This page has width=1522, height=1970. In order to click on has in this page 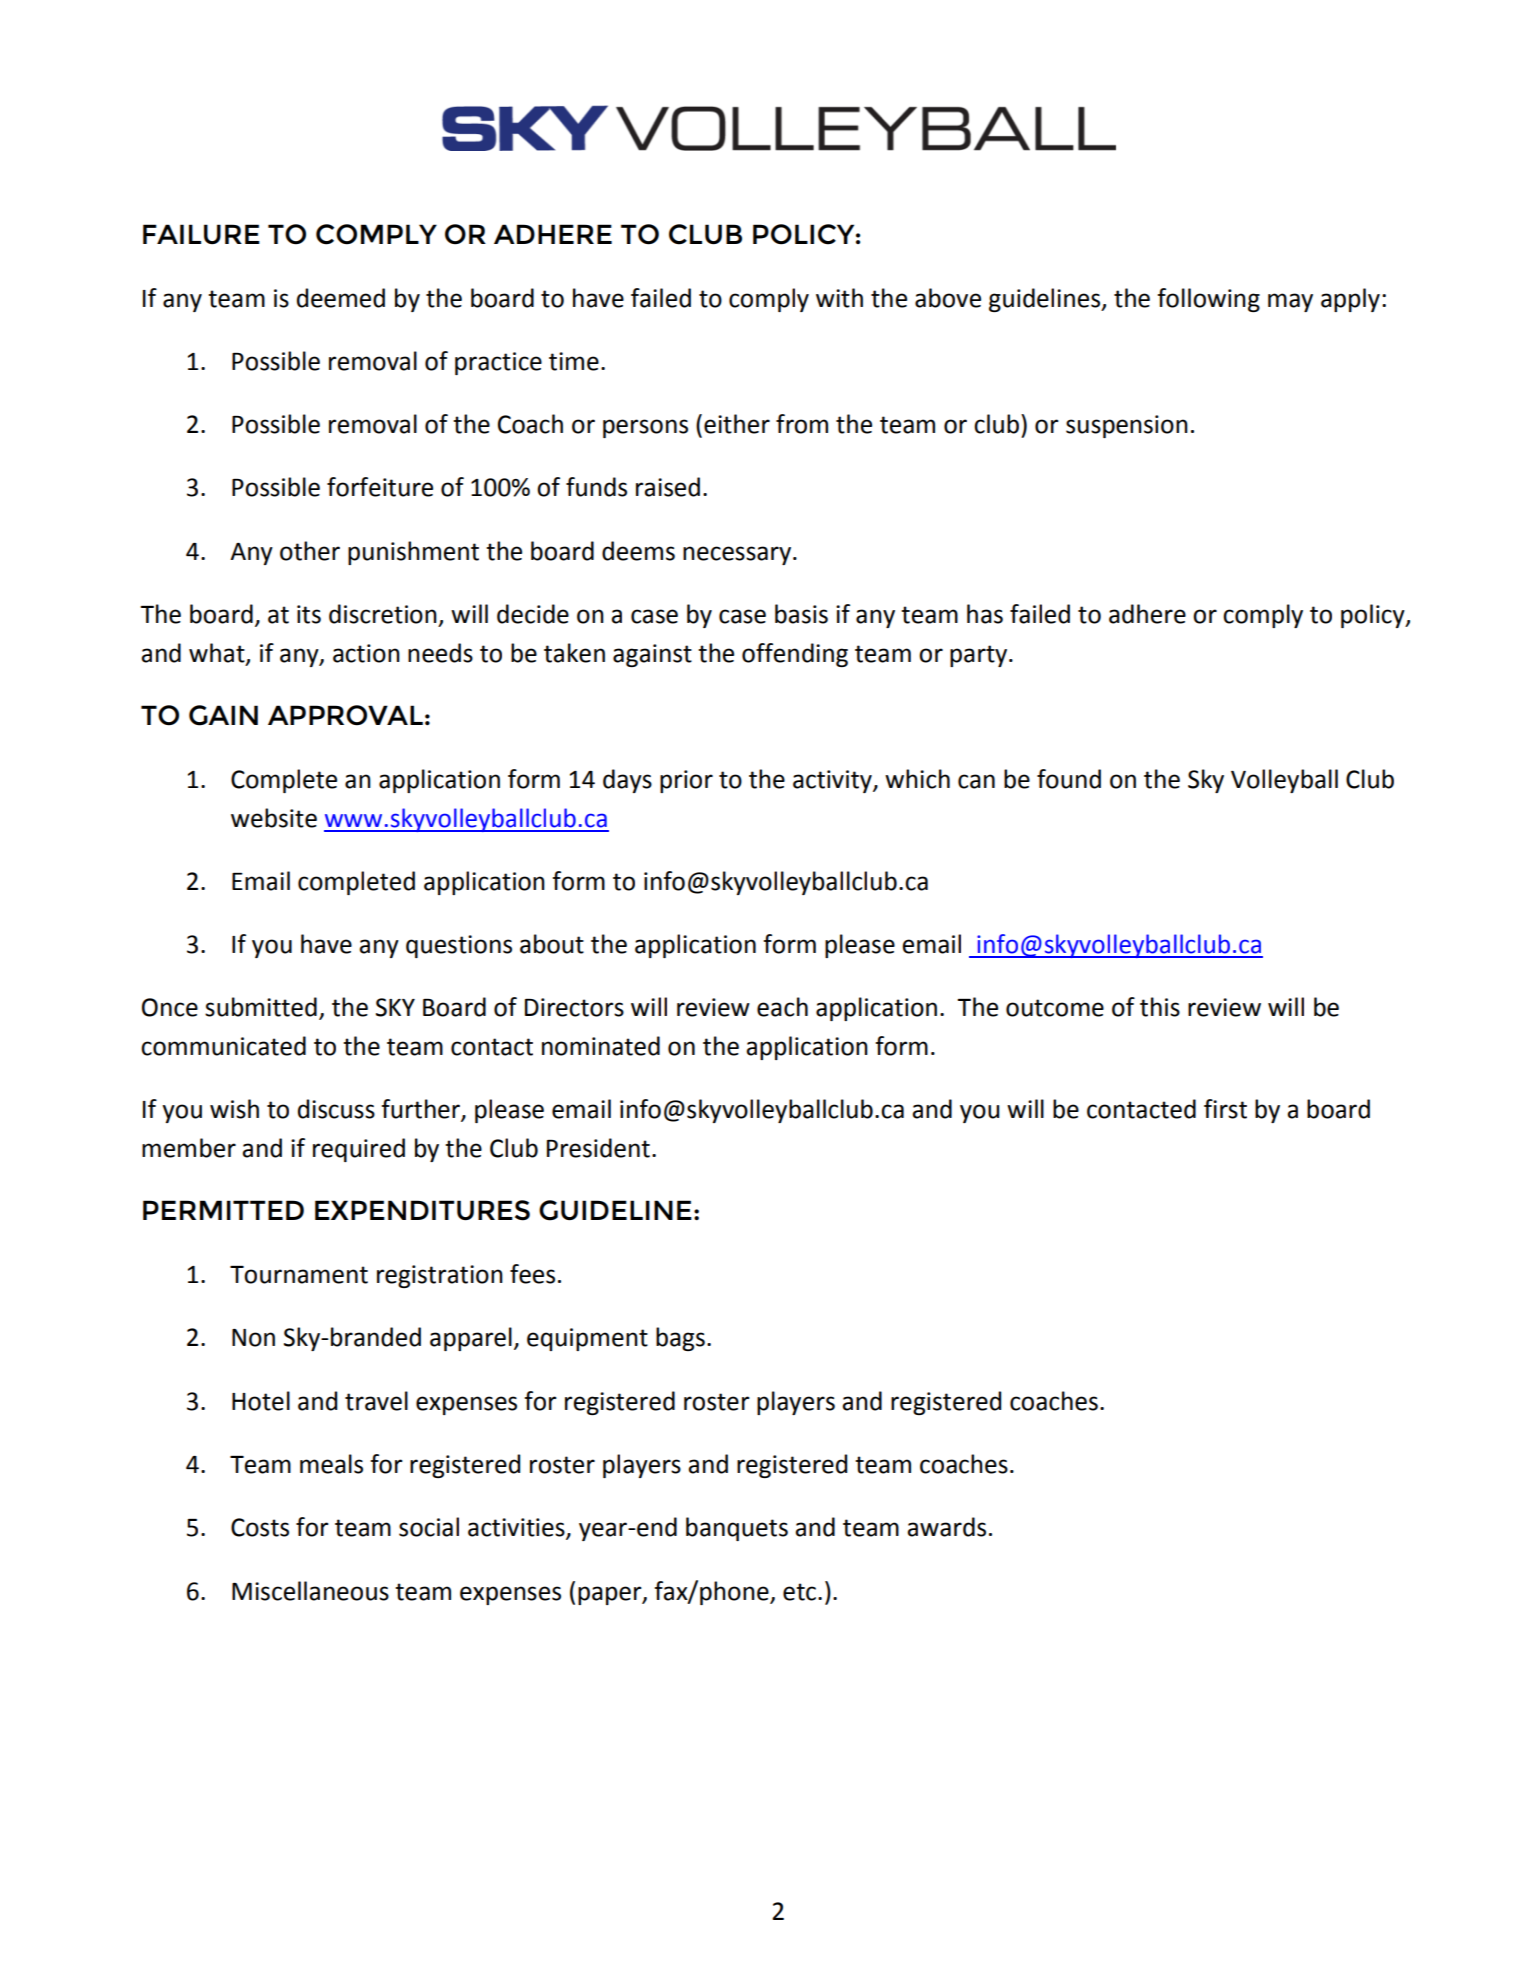, I will do `click(985, 614)`.
